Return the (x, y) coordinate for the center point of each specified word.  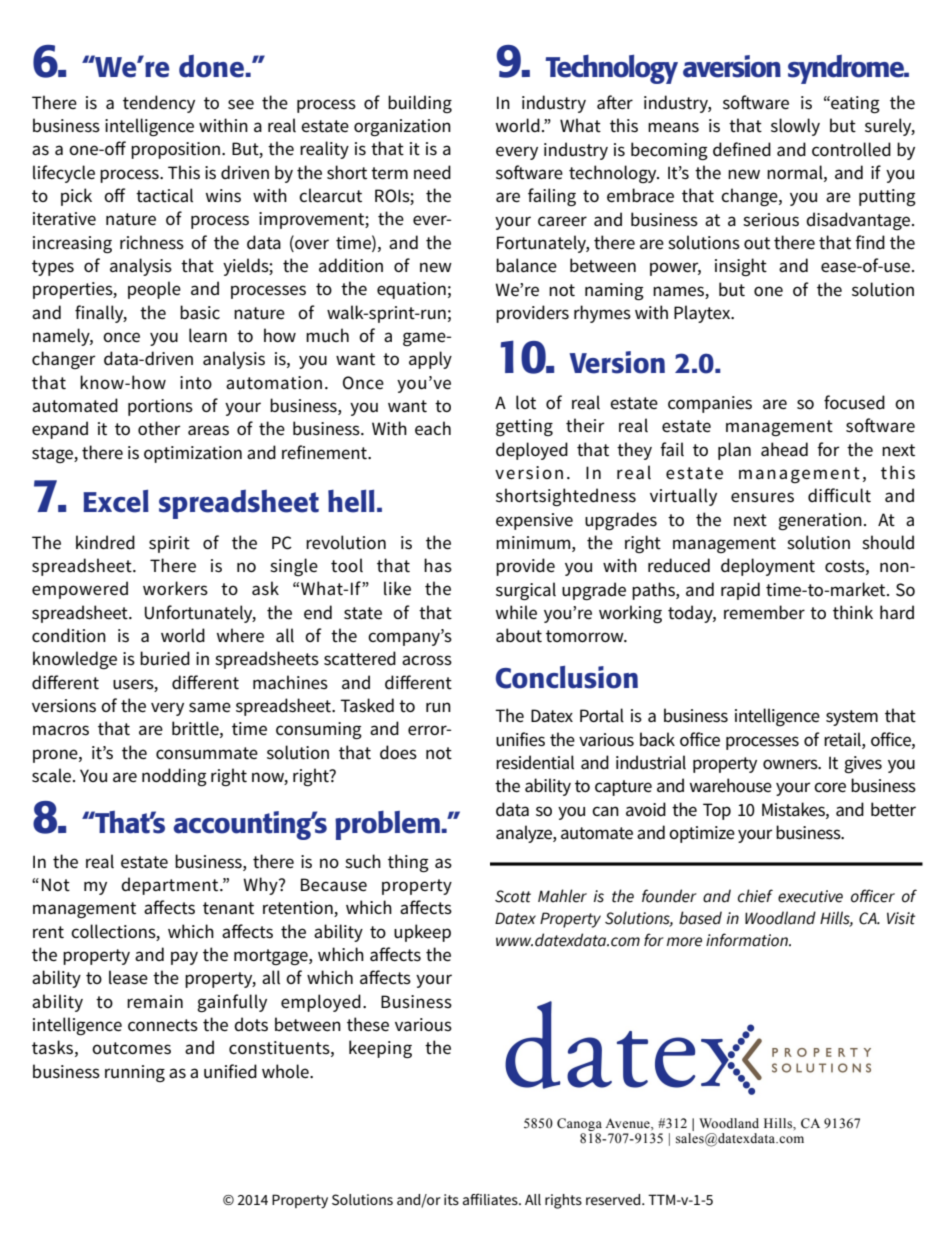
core (830, 787)
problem (388, 825)
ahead (784, 449)
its (451, 1199)
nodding (174, 777)
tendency (159, 104)
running (135, 1073)
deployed (532, 451)
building (420, 104)
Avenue (628, 1123)
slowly (795, 127)
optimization (193, 454)
